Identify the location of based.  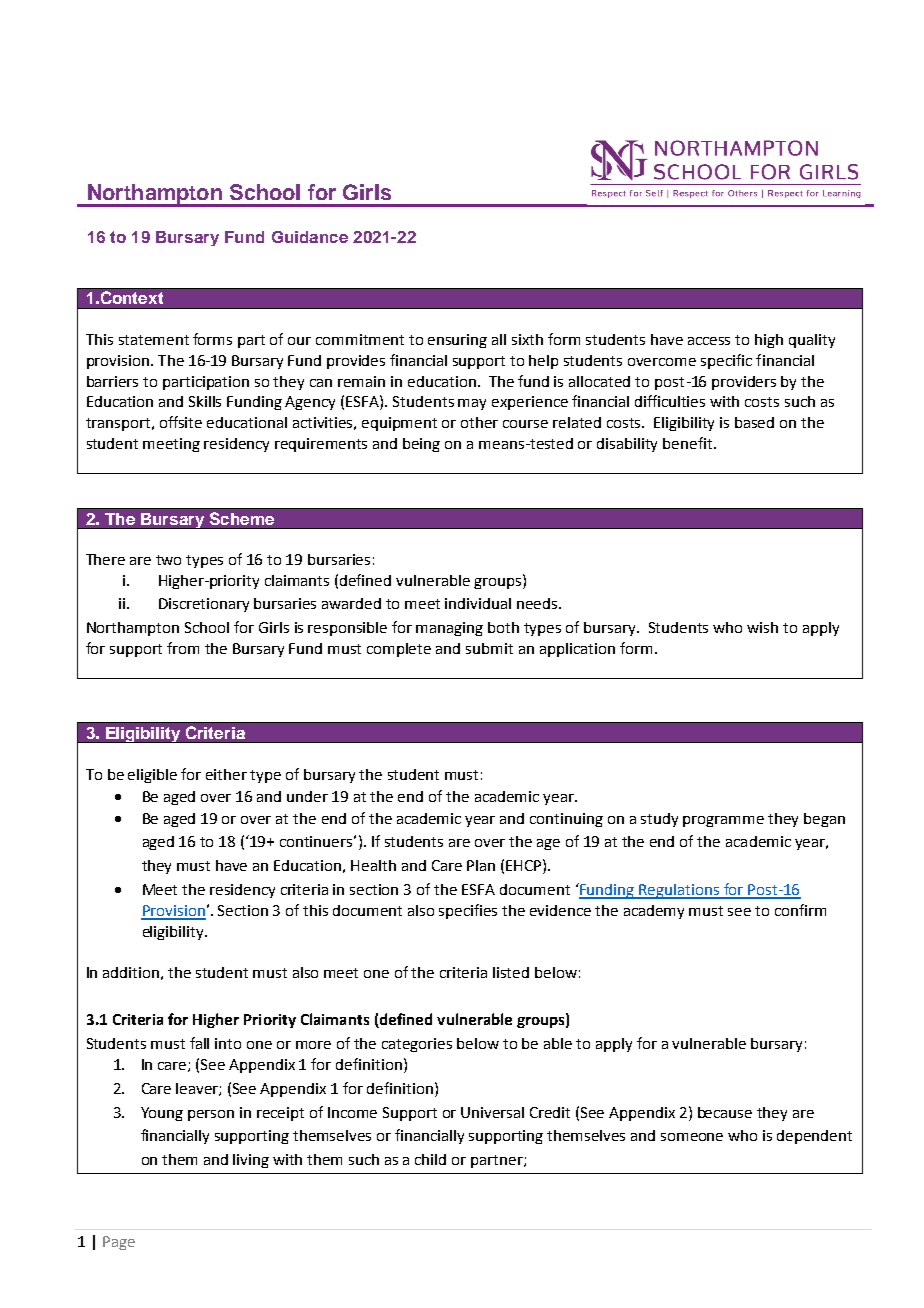
(754, 422).
